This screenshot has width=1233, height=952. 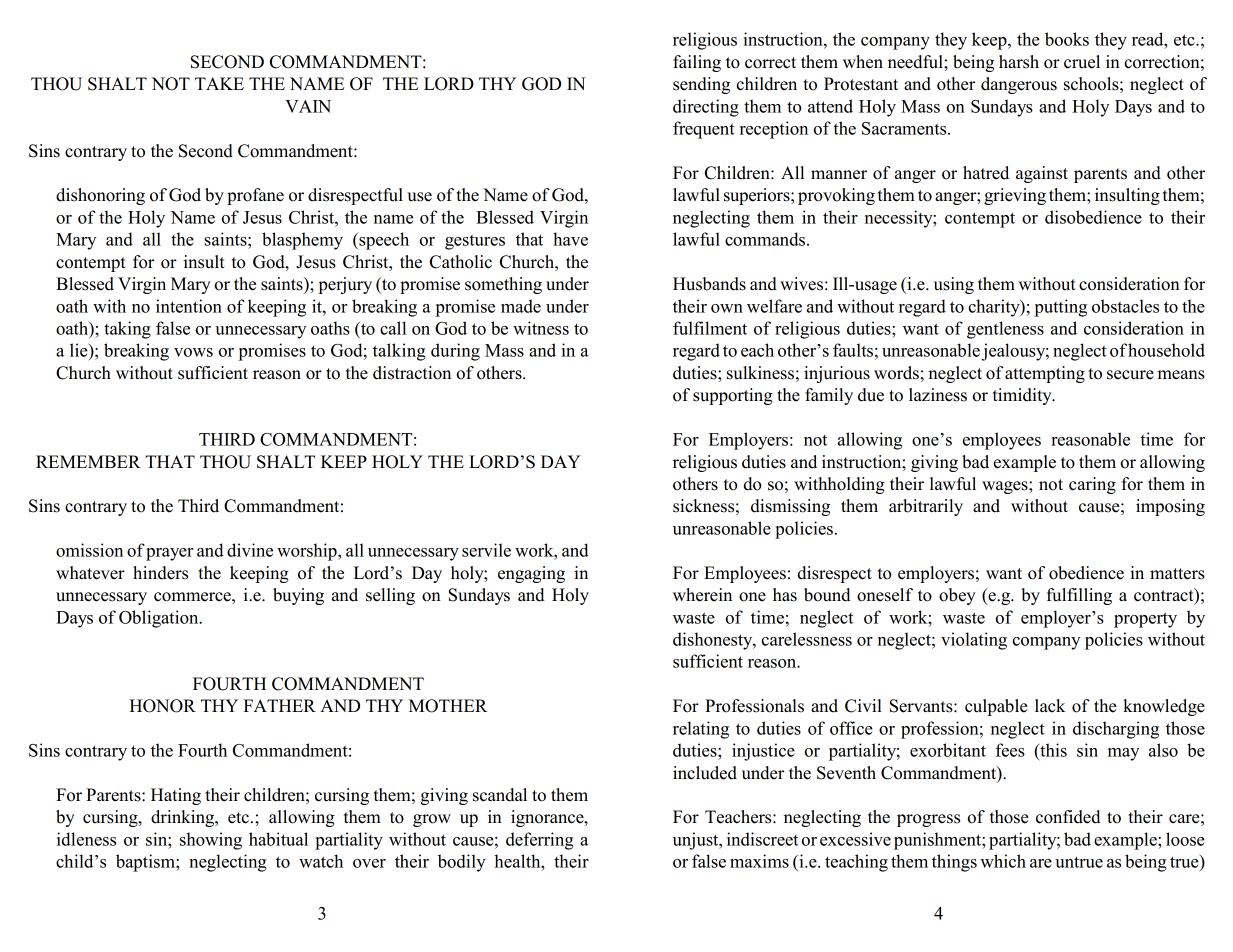 What do you see at coordinates (160, 573) in the screenshot?
I see `hinders` at bounding box center [160, 573].
